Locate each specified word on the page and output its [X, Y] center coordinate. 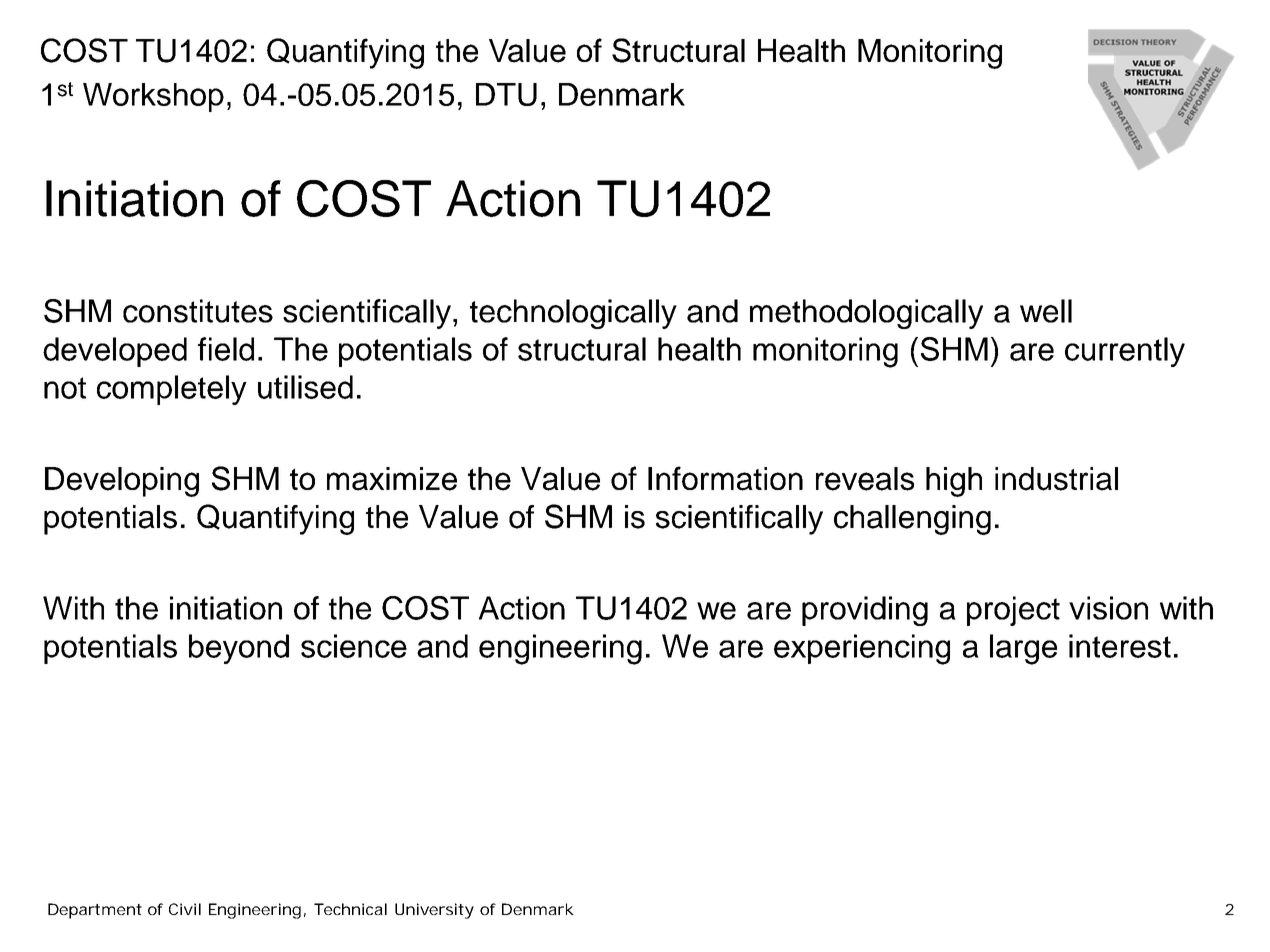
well [1046, 311]
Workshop [153, 97]
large [1023, 649]
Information [725, 478]
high [954, 482]
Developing [122, 482]
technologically [573, 314]
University [434, 911]
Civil [185, 909]
